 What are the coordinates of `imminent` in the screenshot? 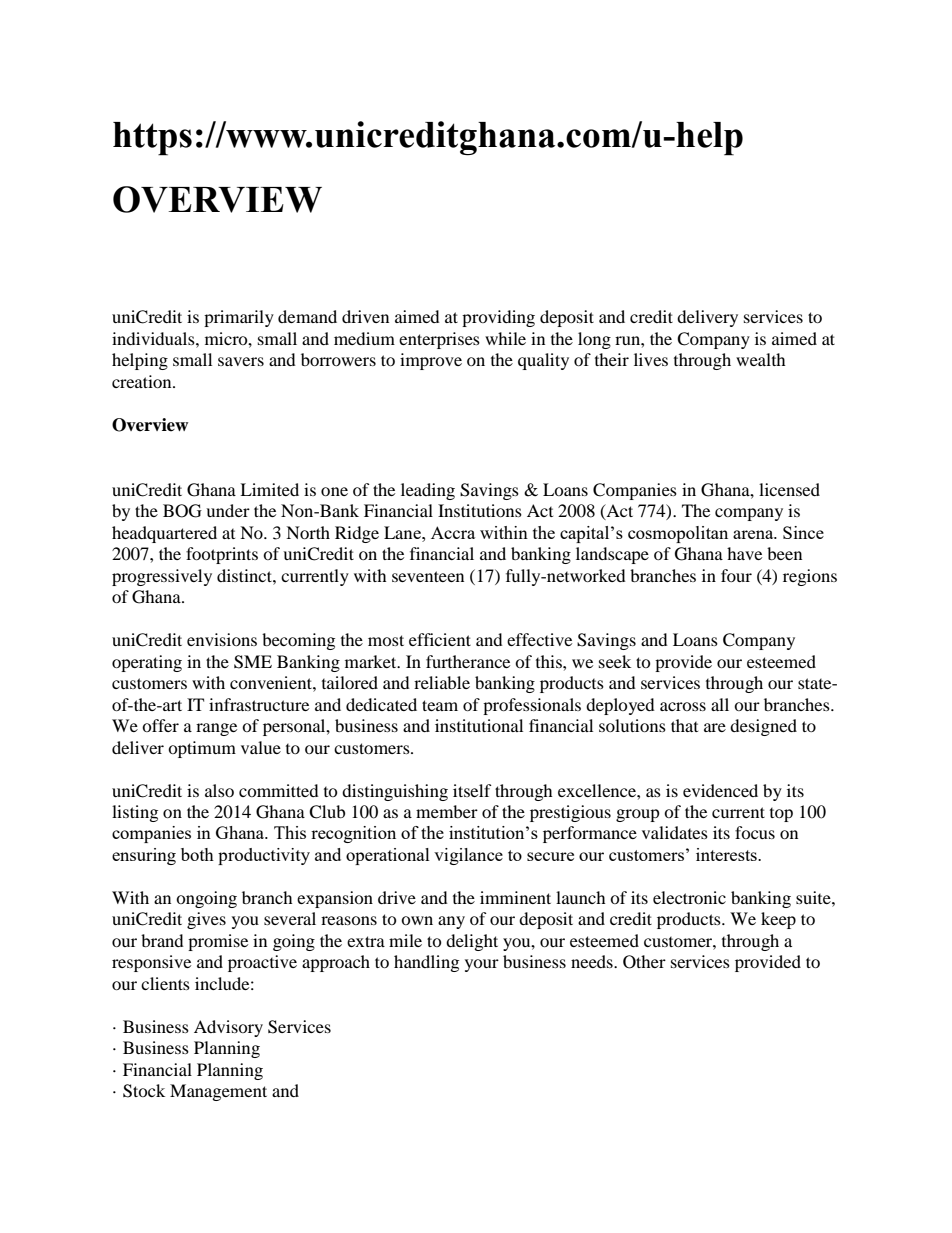 It's located at (515, 897).
